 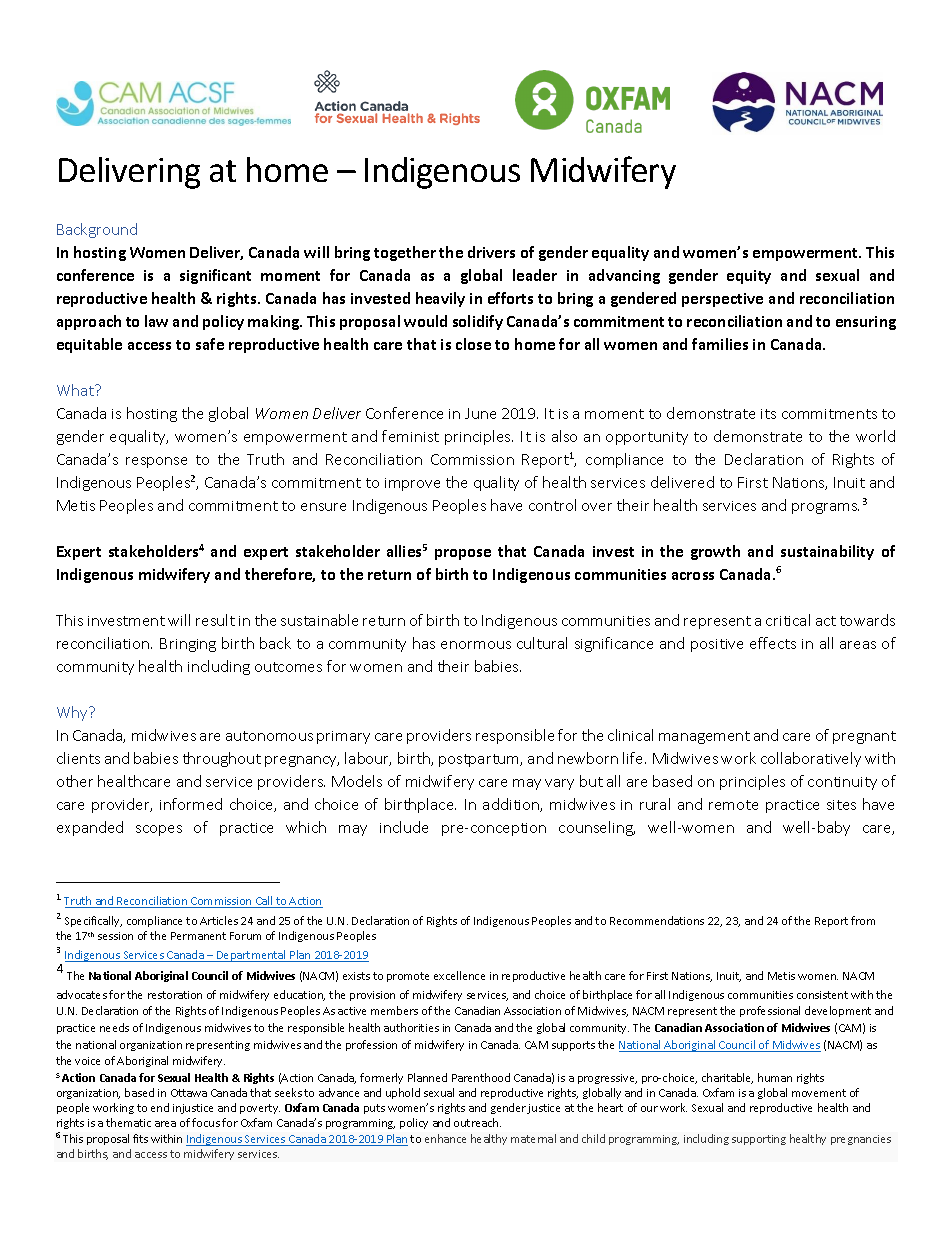 What do you see at coordinates (215, 276) in the screenshot?
I see `significant` at bounding box center [215, 276].
